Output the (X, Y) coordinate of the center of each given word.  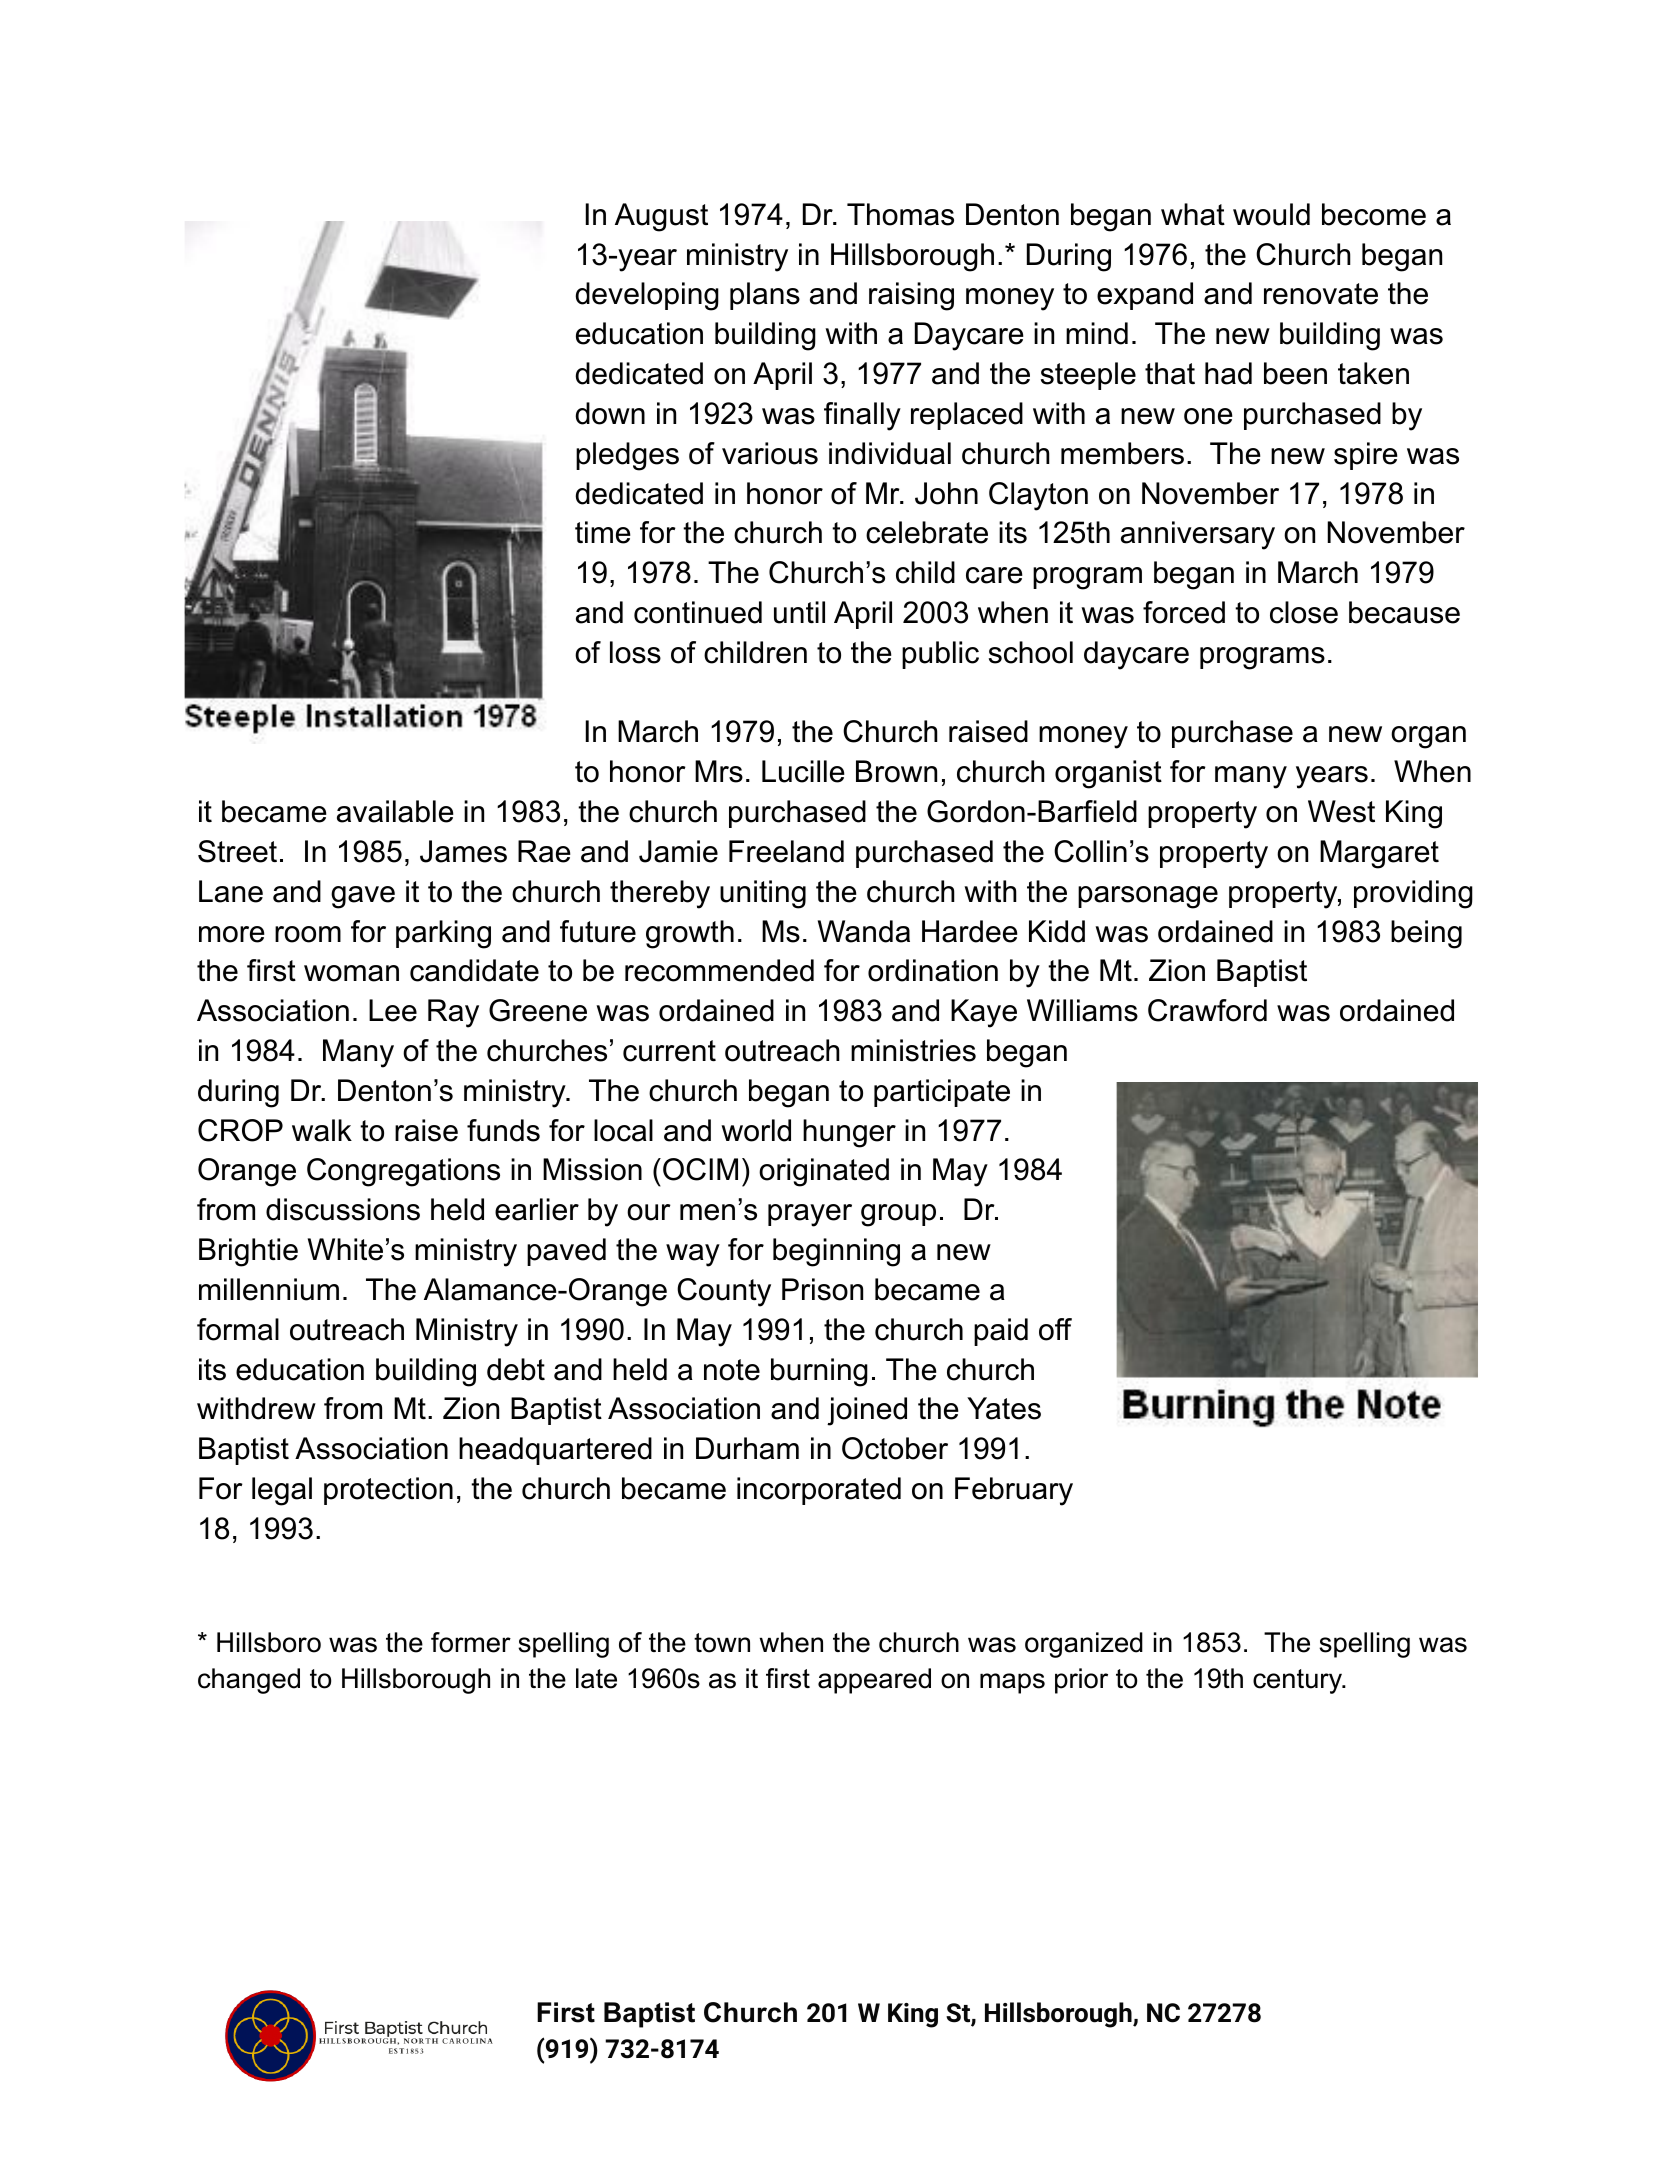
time (603, 532)
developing (647, 296)
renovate (1321, 294)
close (1304, 612)
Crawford (1207, 1010)
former (471, 1642)
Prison (822, 1289)
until (799, 612)
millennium (269, 1289)
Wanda (864, 931)
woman (351, 973)
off (1055, 1329)
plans (765, 296)
